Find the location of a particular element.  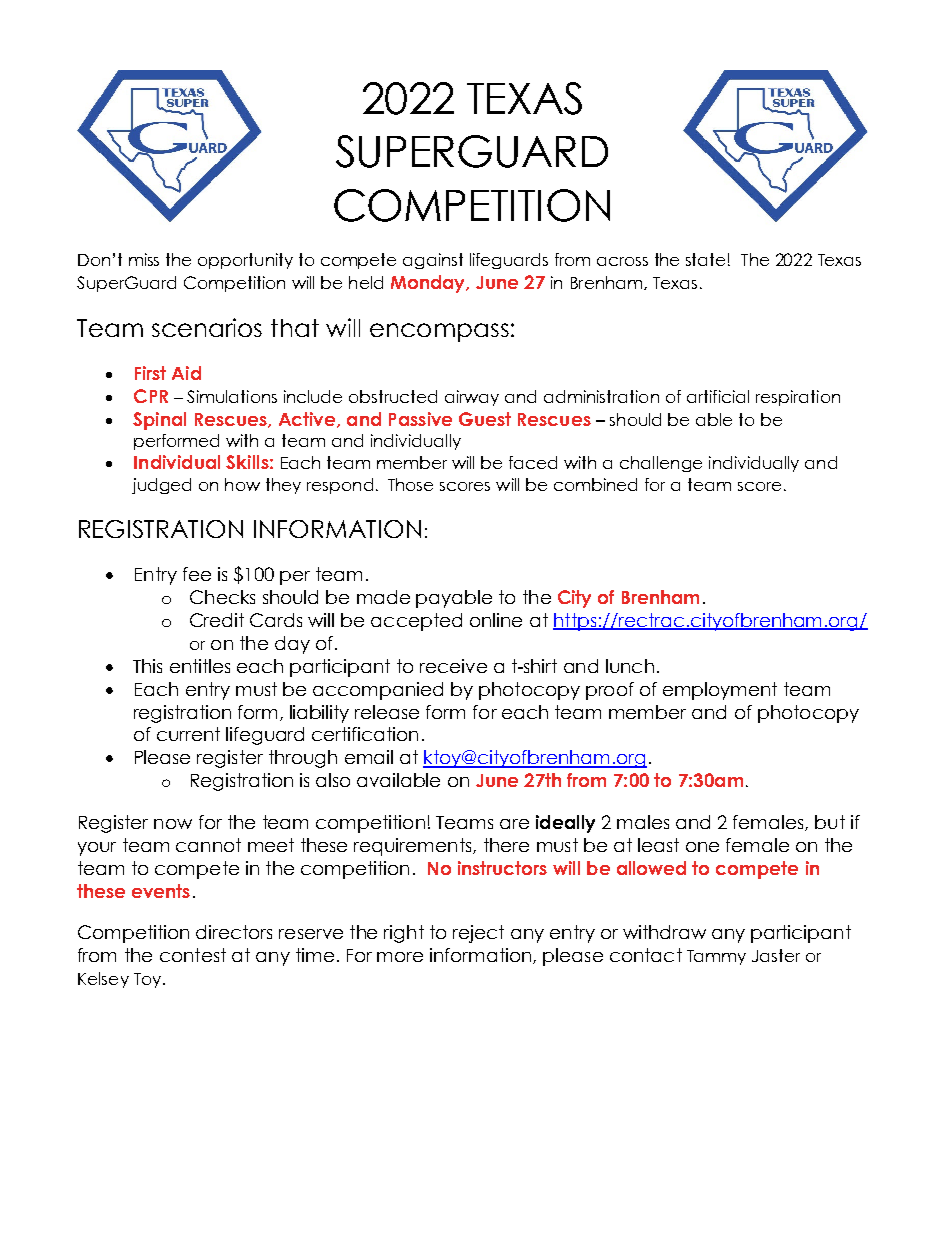

now is located at coordinates (173, 824).
